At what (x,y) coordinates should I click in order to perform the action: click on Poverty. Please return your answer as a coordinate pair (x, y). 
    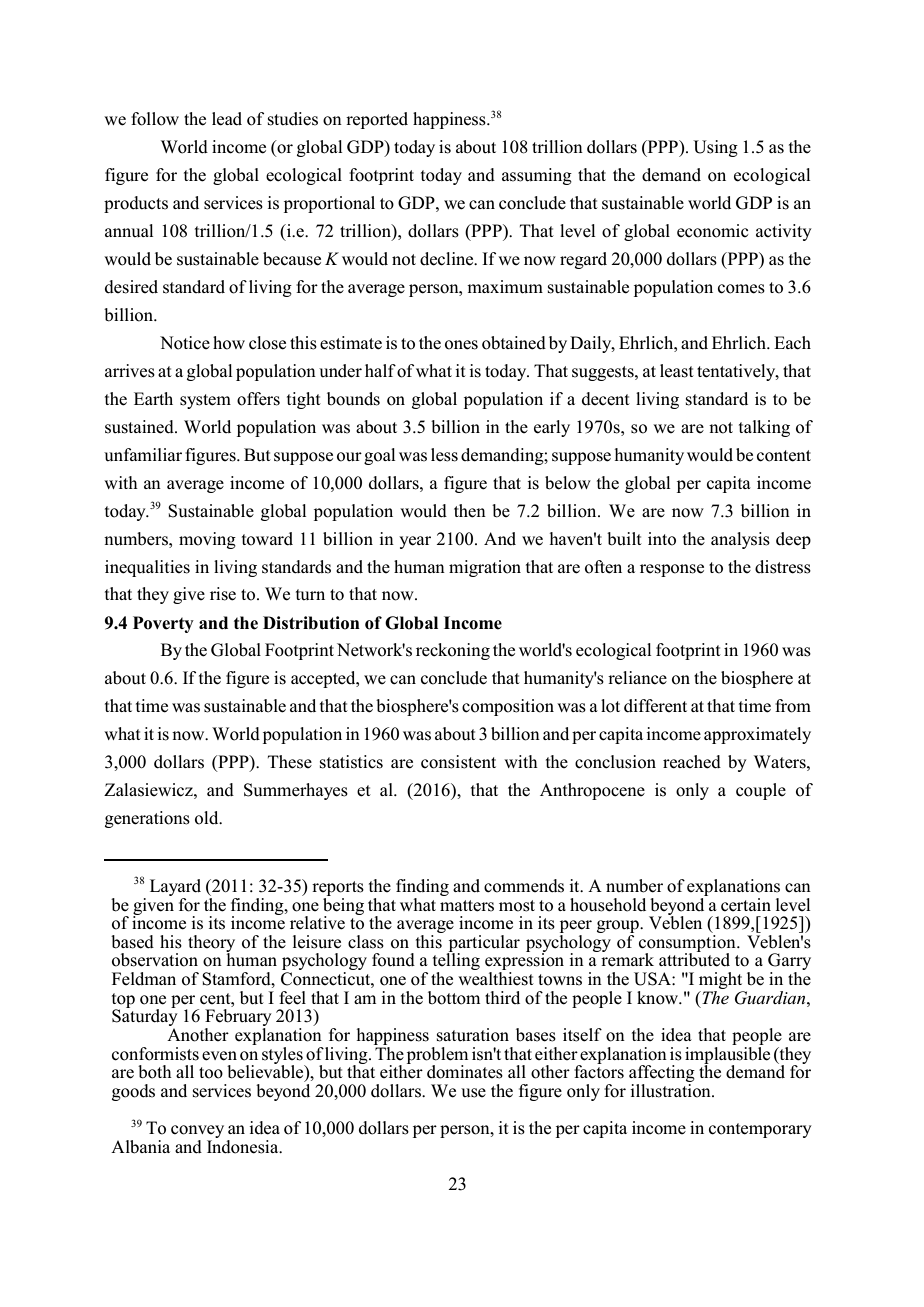
    Looking at the image, I should click on (163, 624).
